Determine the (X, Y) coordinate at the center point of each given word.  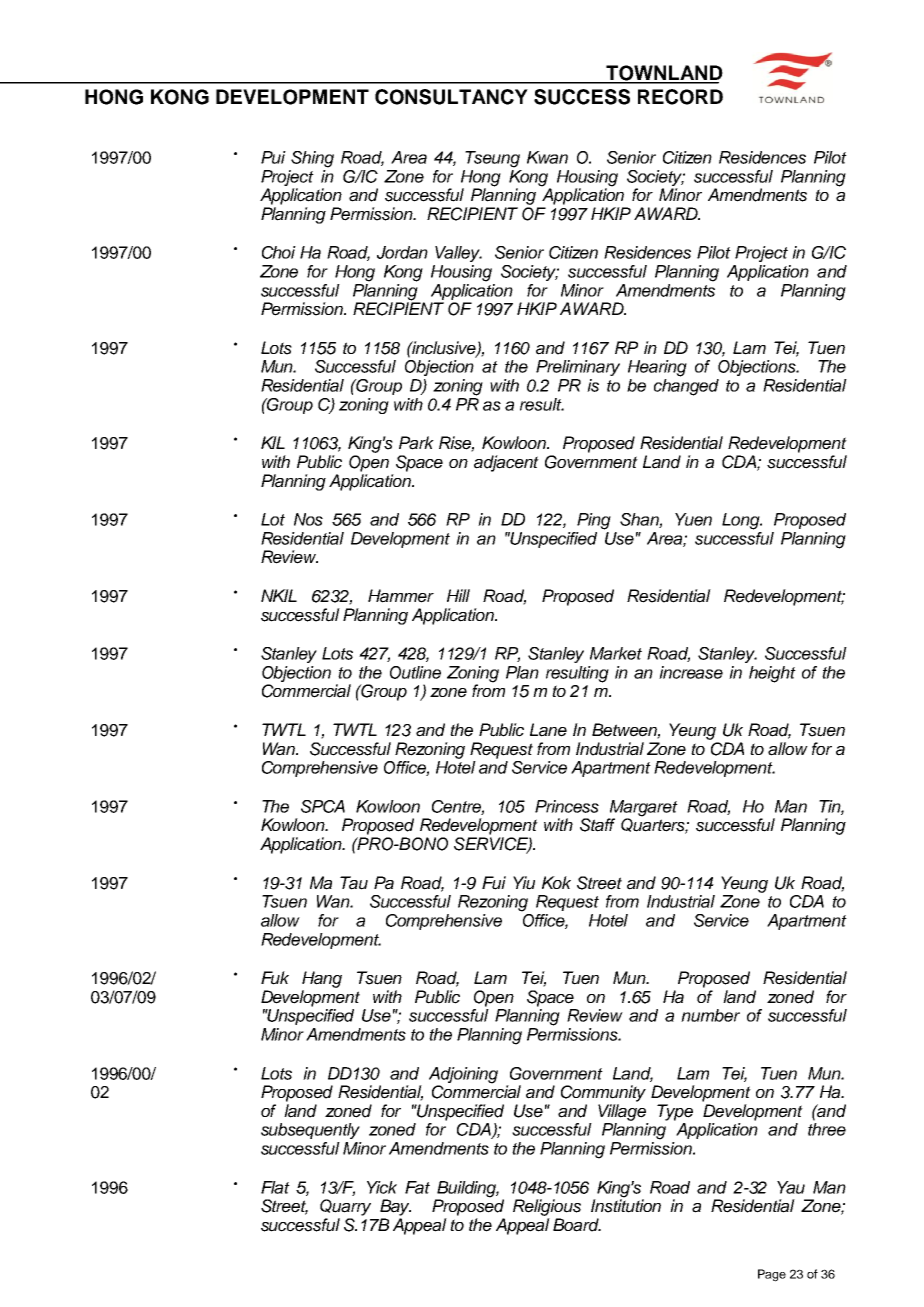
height (772, 674)
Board (577, 1225)
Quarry (345, 1207)
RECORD (680, 97)
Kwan (547, 157)
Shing (312, 159)
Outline (415, 672)
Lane (548, 730)
